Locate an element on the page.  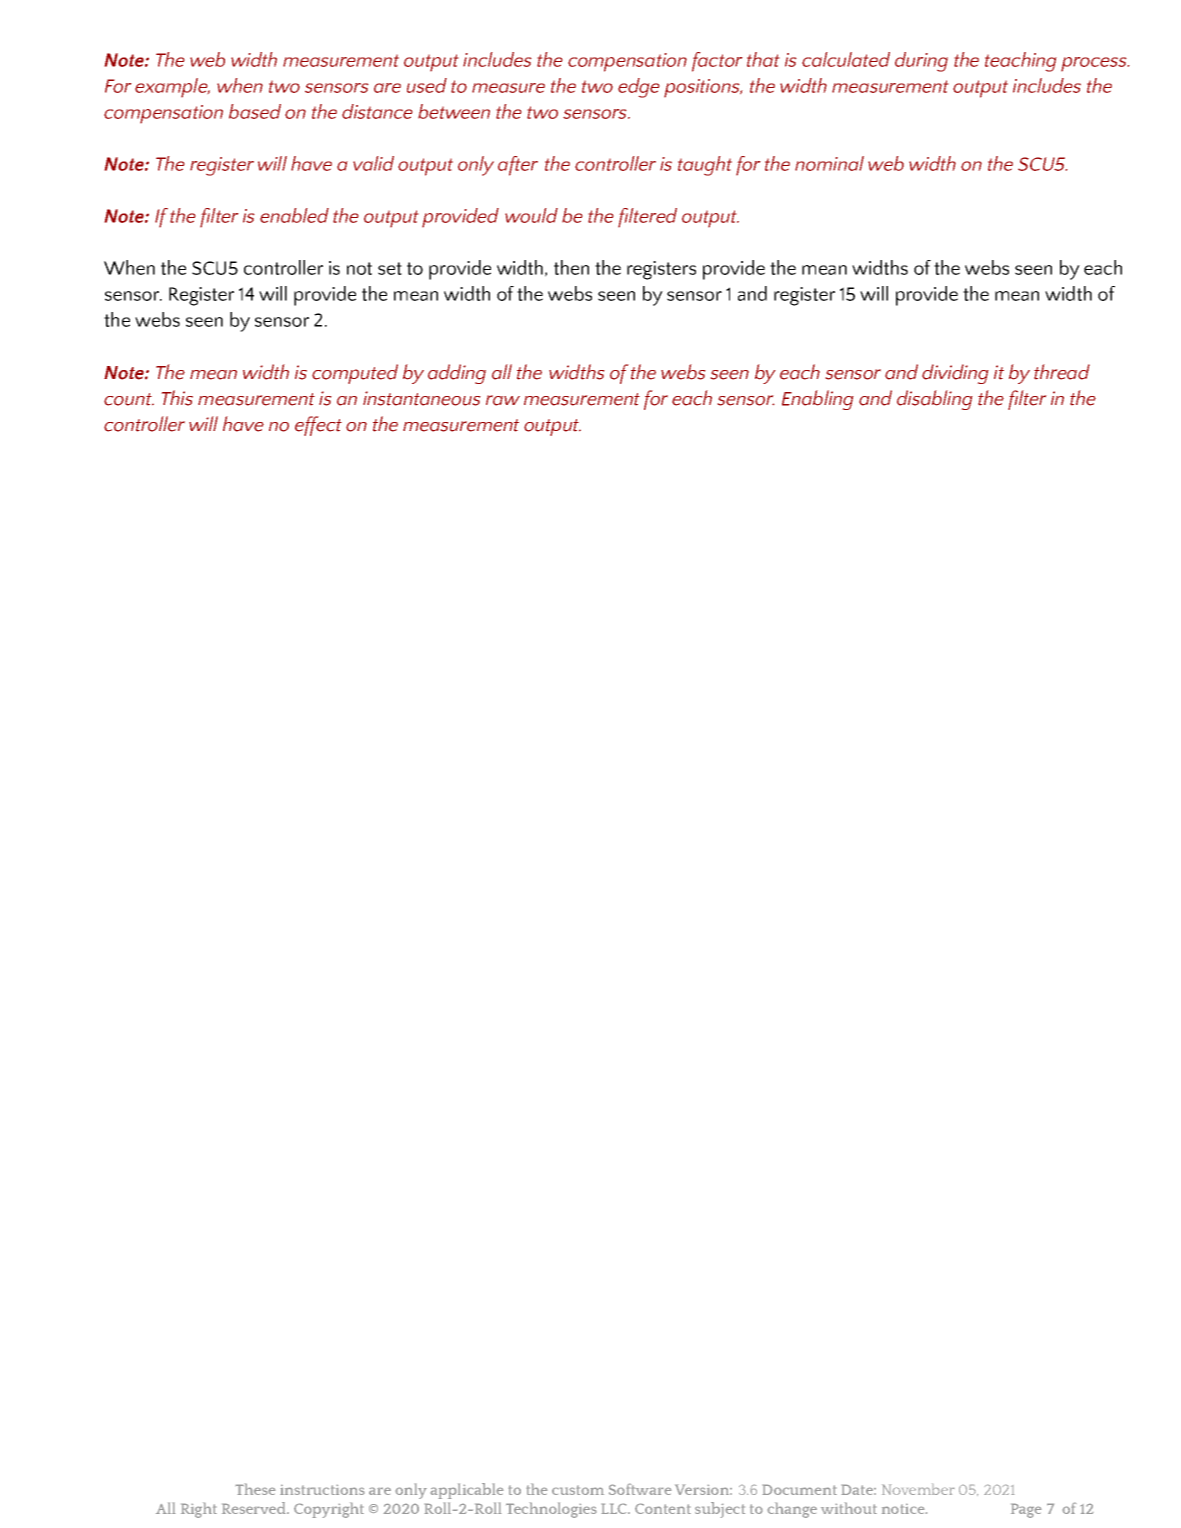
disabling is located at coordinates (935, 400).
